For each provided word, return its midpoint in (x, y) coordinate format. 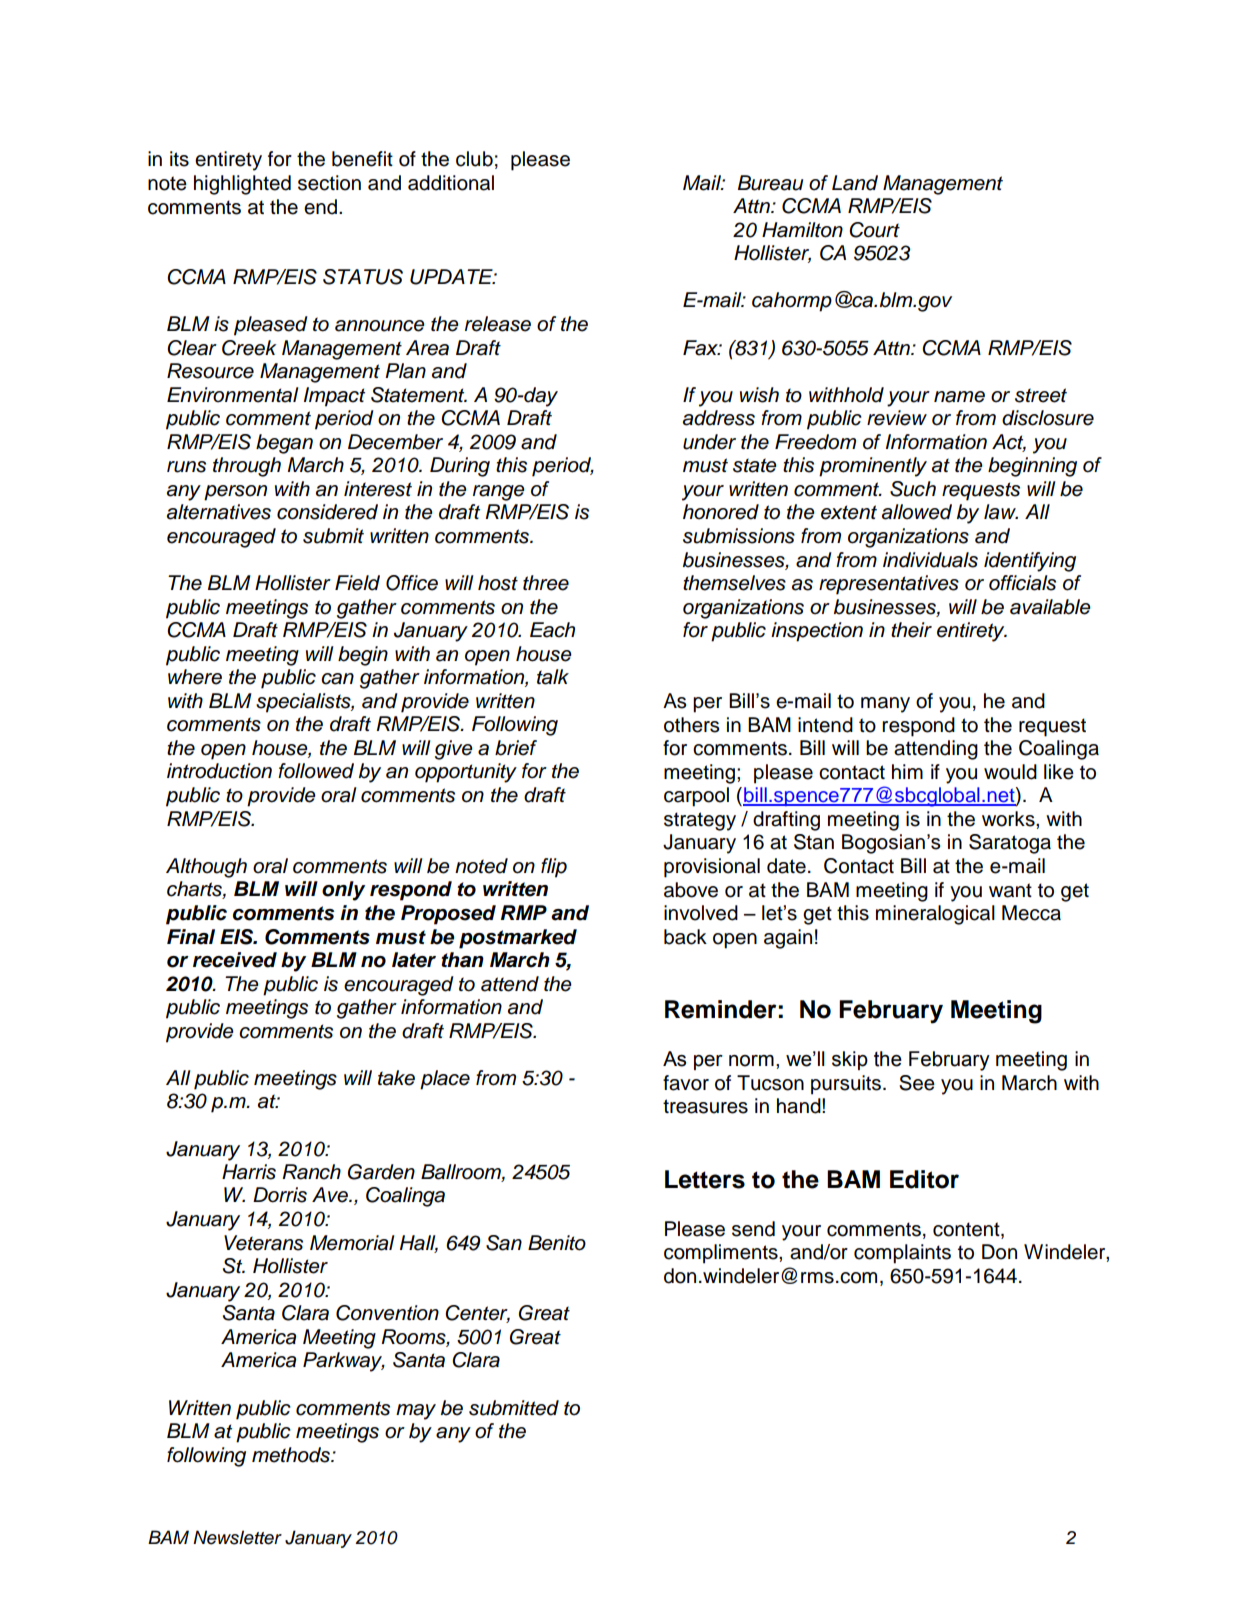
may (416, 1412)
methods (292, 1455)
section (329, 183)
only (343, 891)
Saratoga (1010, 844)
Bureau (770, 183)
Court (874, 230)
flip (554, 868)
